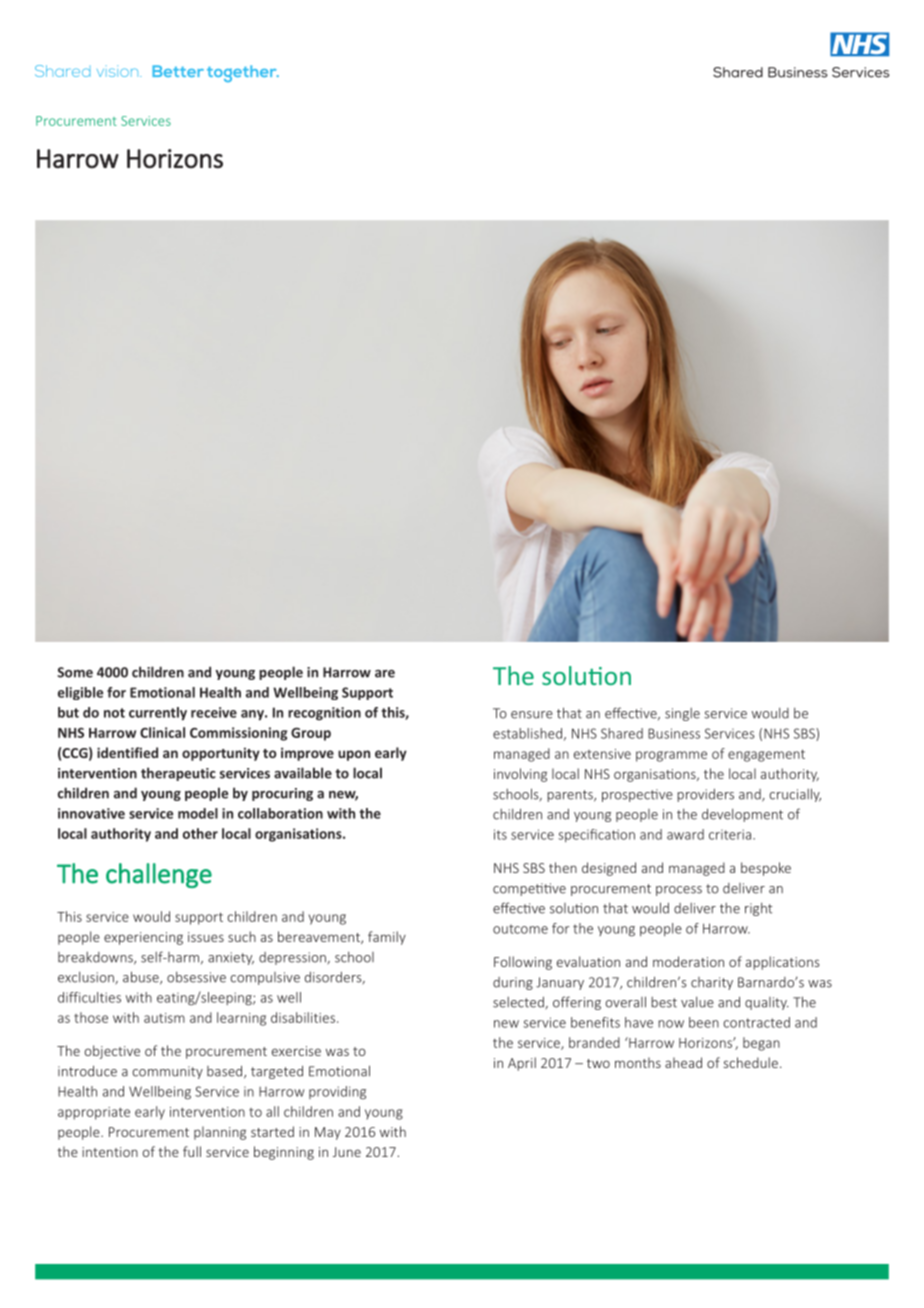 The image size is (924, 1308). I want to click on right, so click(758, 909).
